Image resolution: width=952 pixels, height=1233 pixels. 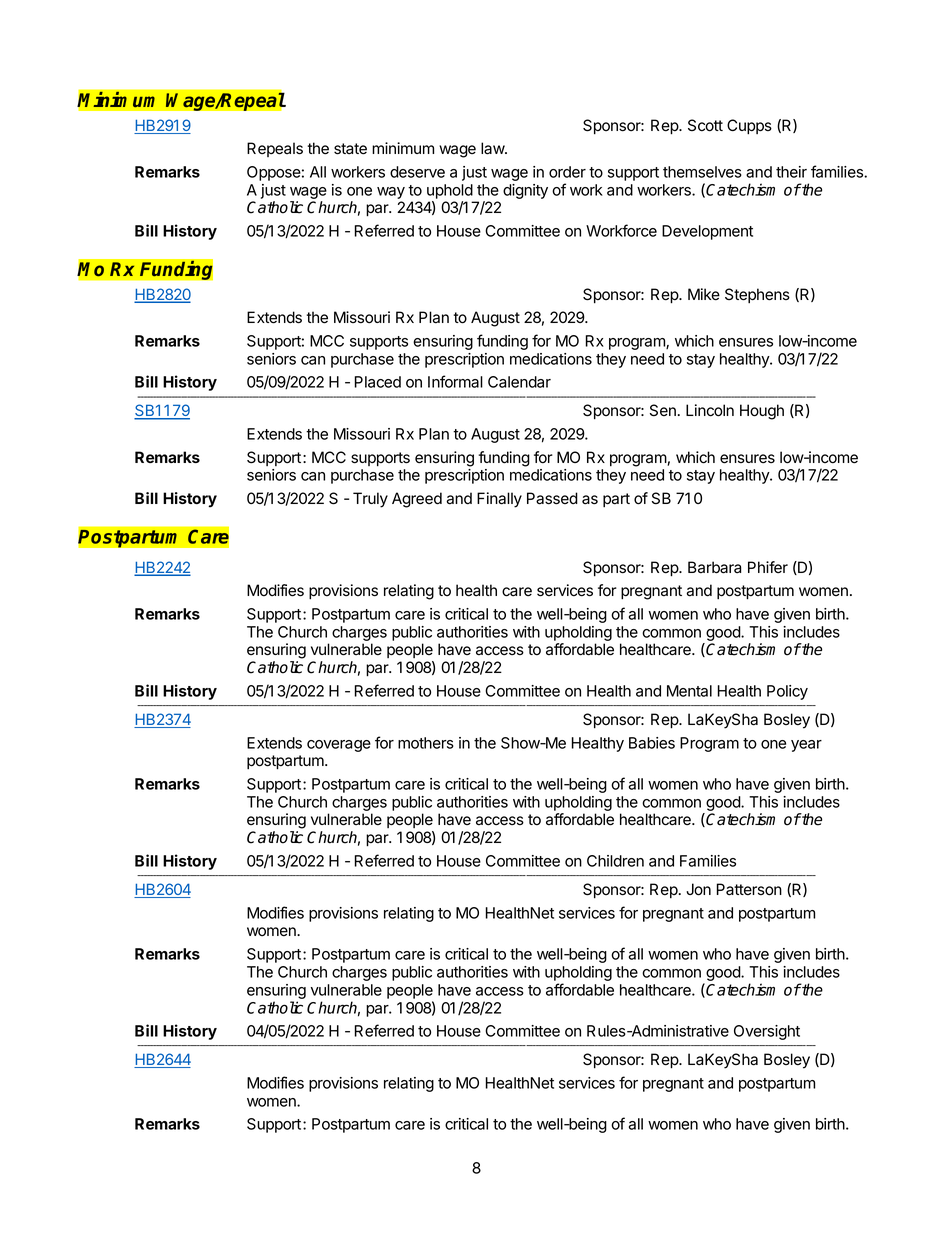 What do you see at coordinates (378, 382) in the screenshot?
I see `Placed` at bounding box center [378, 382].
